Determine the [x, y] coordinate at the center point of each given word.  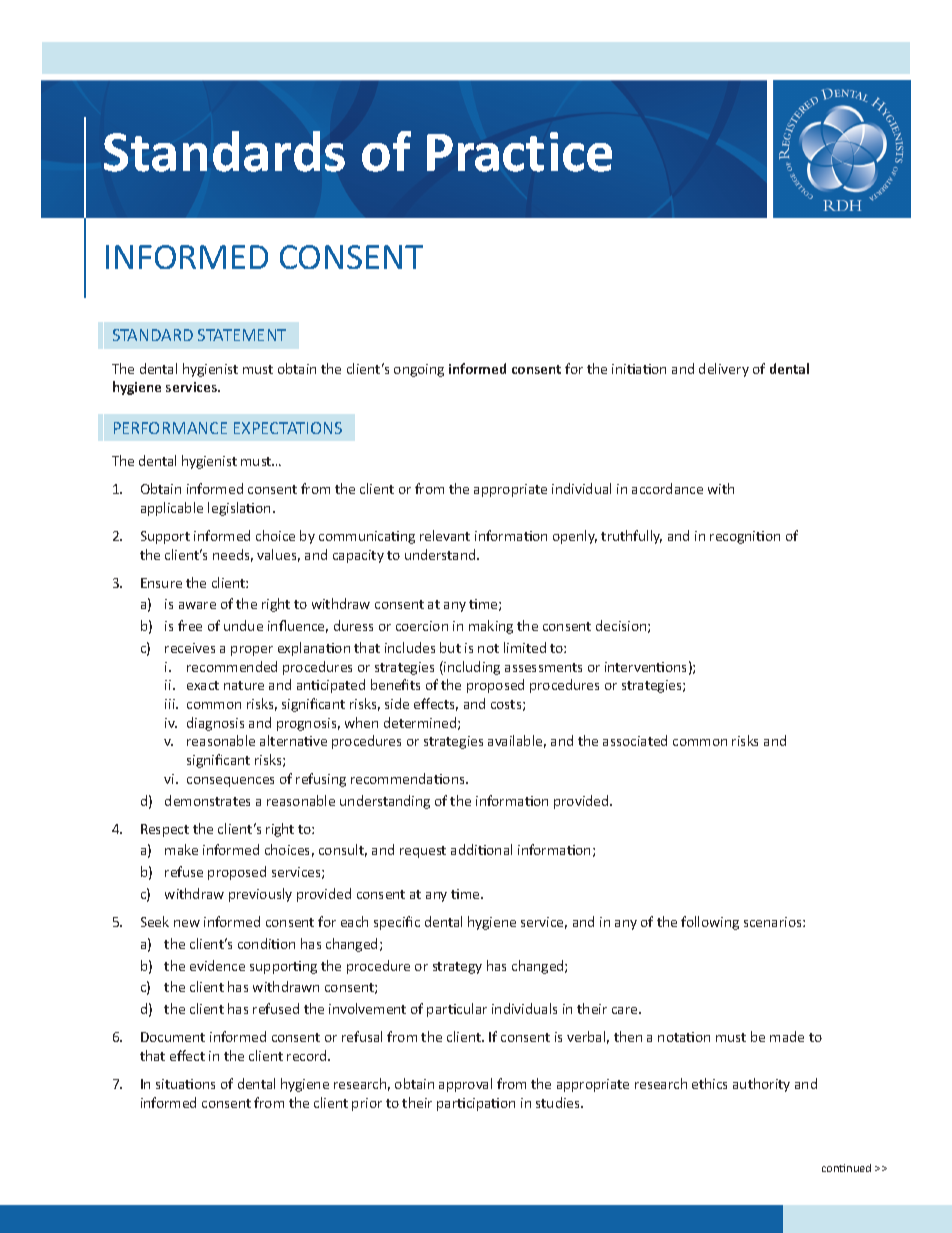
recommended [232, 666]
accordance [667, 488]
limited [525, 647]
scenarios [774, 922]
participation [476, 1104]
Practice [519, 152]
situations [185, 1084]
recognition [745, 537]
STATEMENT [242, 335]
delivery [724, 370]
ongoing [419, 370]
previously [260, 895]
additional [481, 849]
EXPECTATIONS [288, 428]
